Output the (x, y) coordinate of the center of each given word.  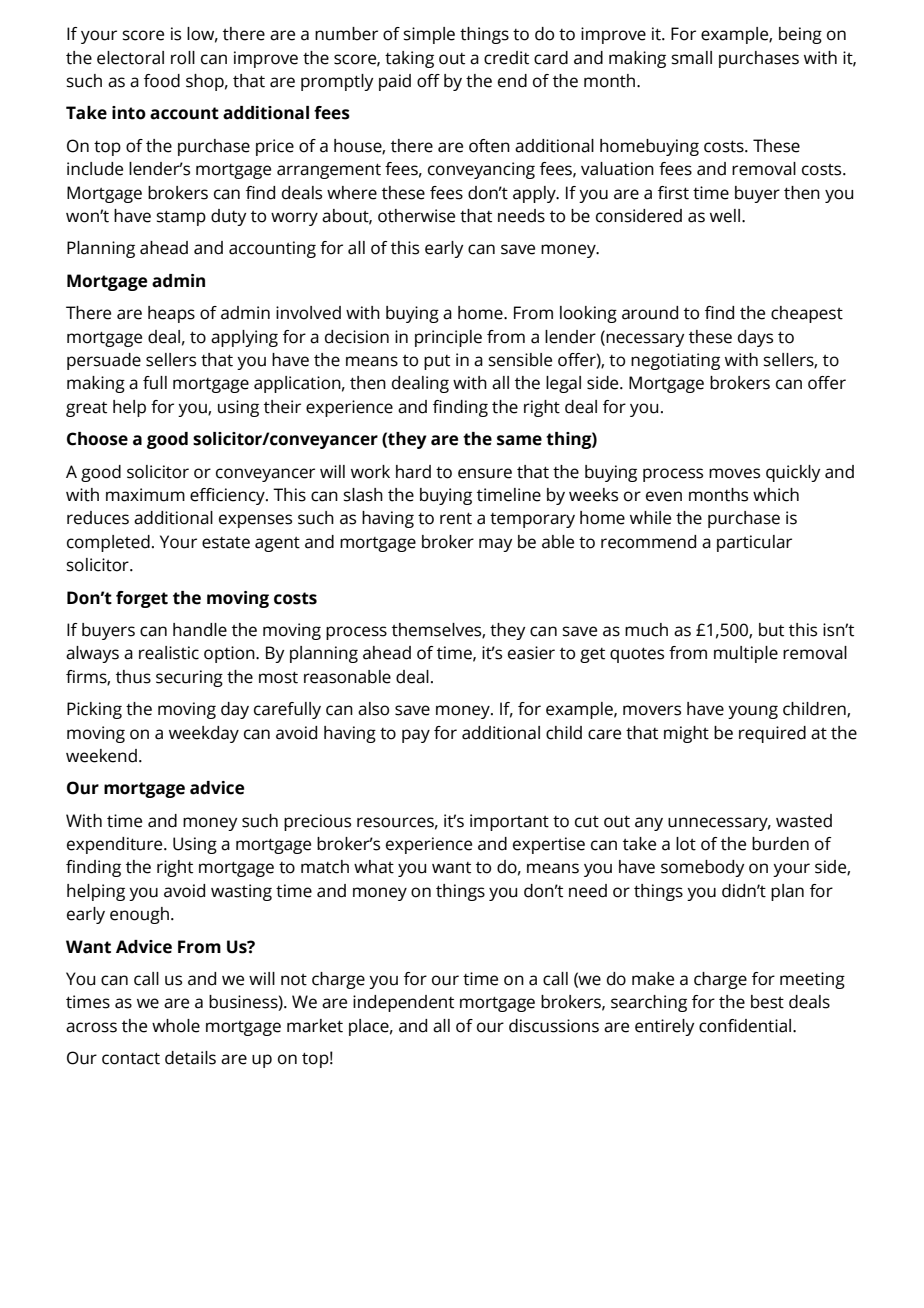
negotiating (675, 361)
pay (416, 736)
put (437, 362)
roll (183, 58)
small (692, 58)
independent (403, 1003)
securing (189, 678)
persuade (104, 361)
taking (409, 59)
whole (176, 1026)
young (753, 712)
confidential (746, 1026)
